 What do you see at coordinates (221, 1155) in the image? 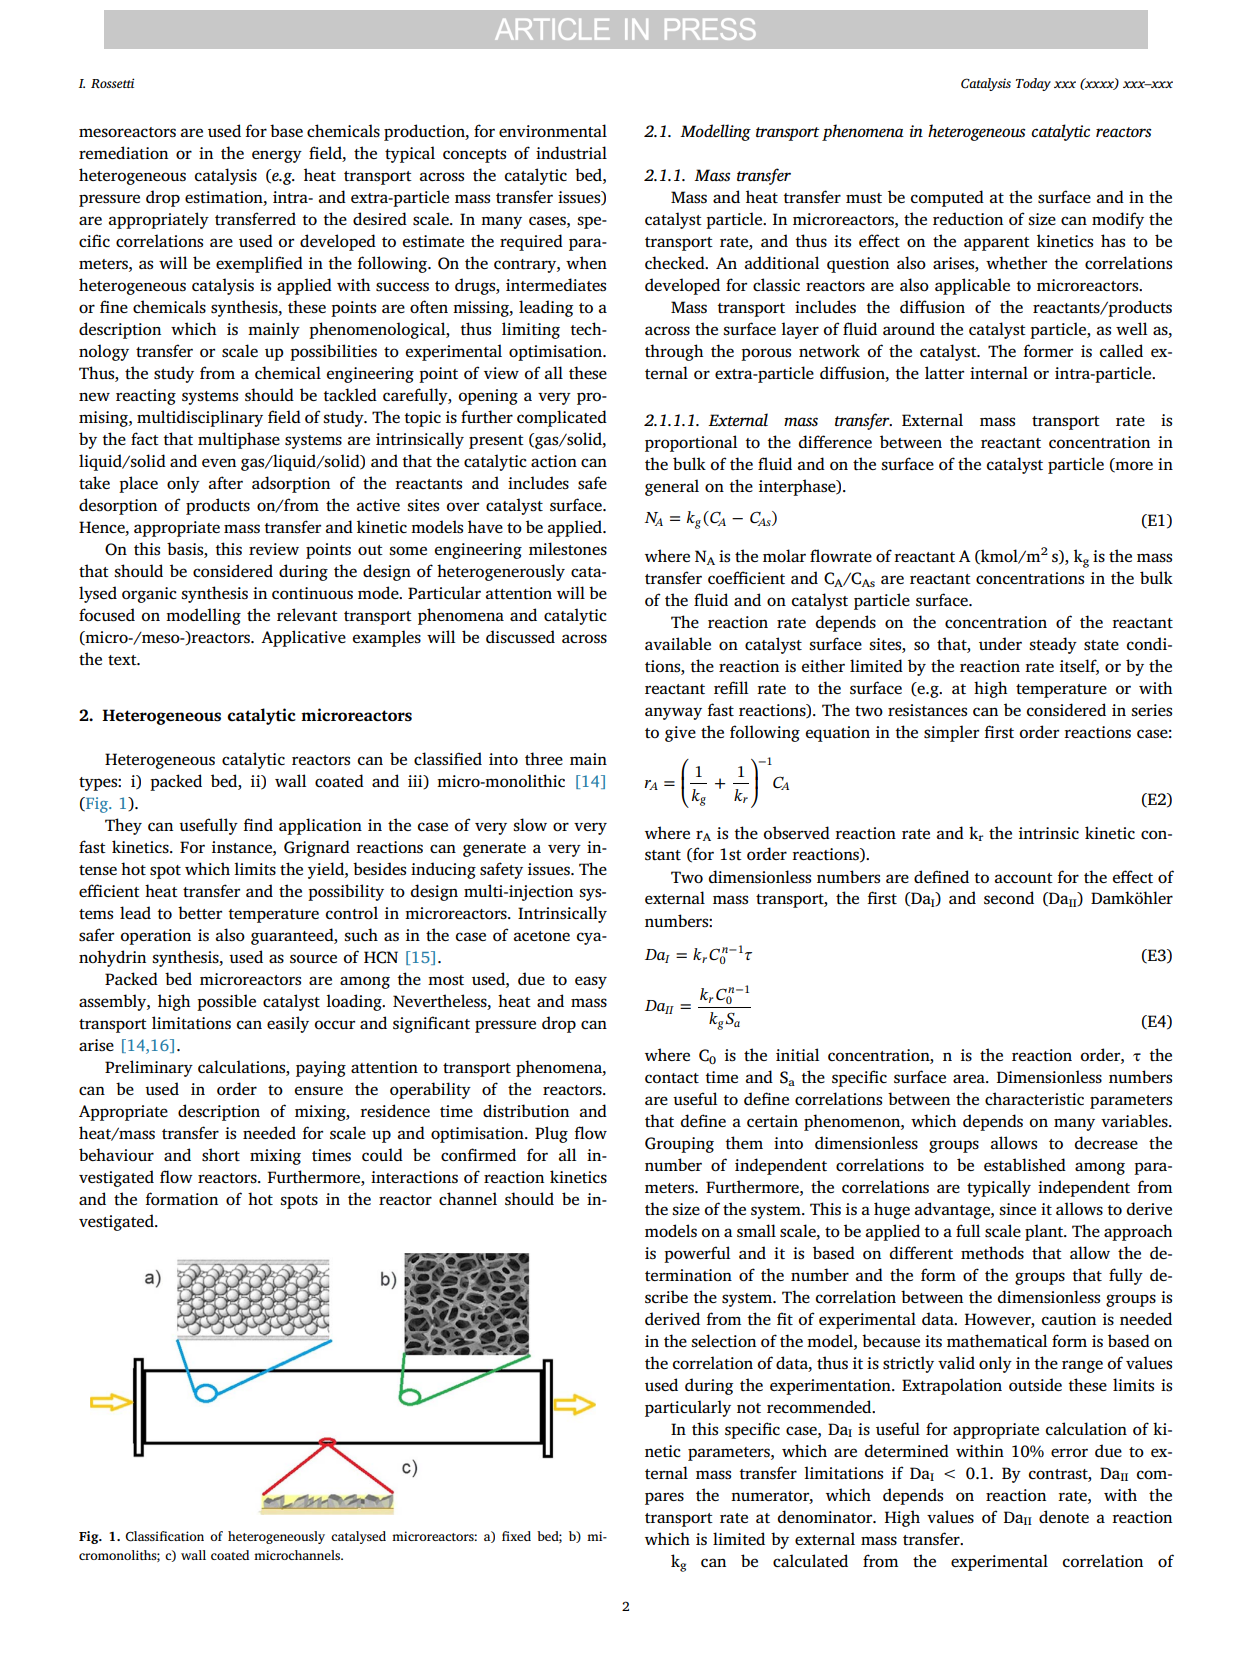
I see `short` at bounding box center [221, 1155].
